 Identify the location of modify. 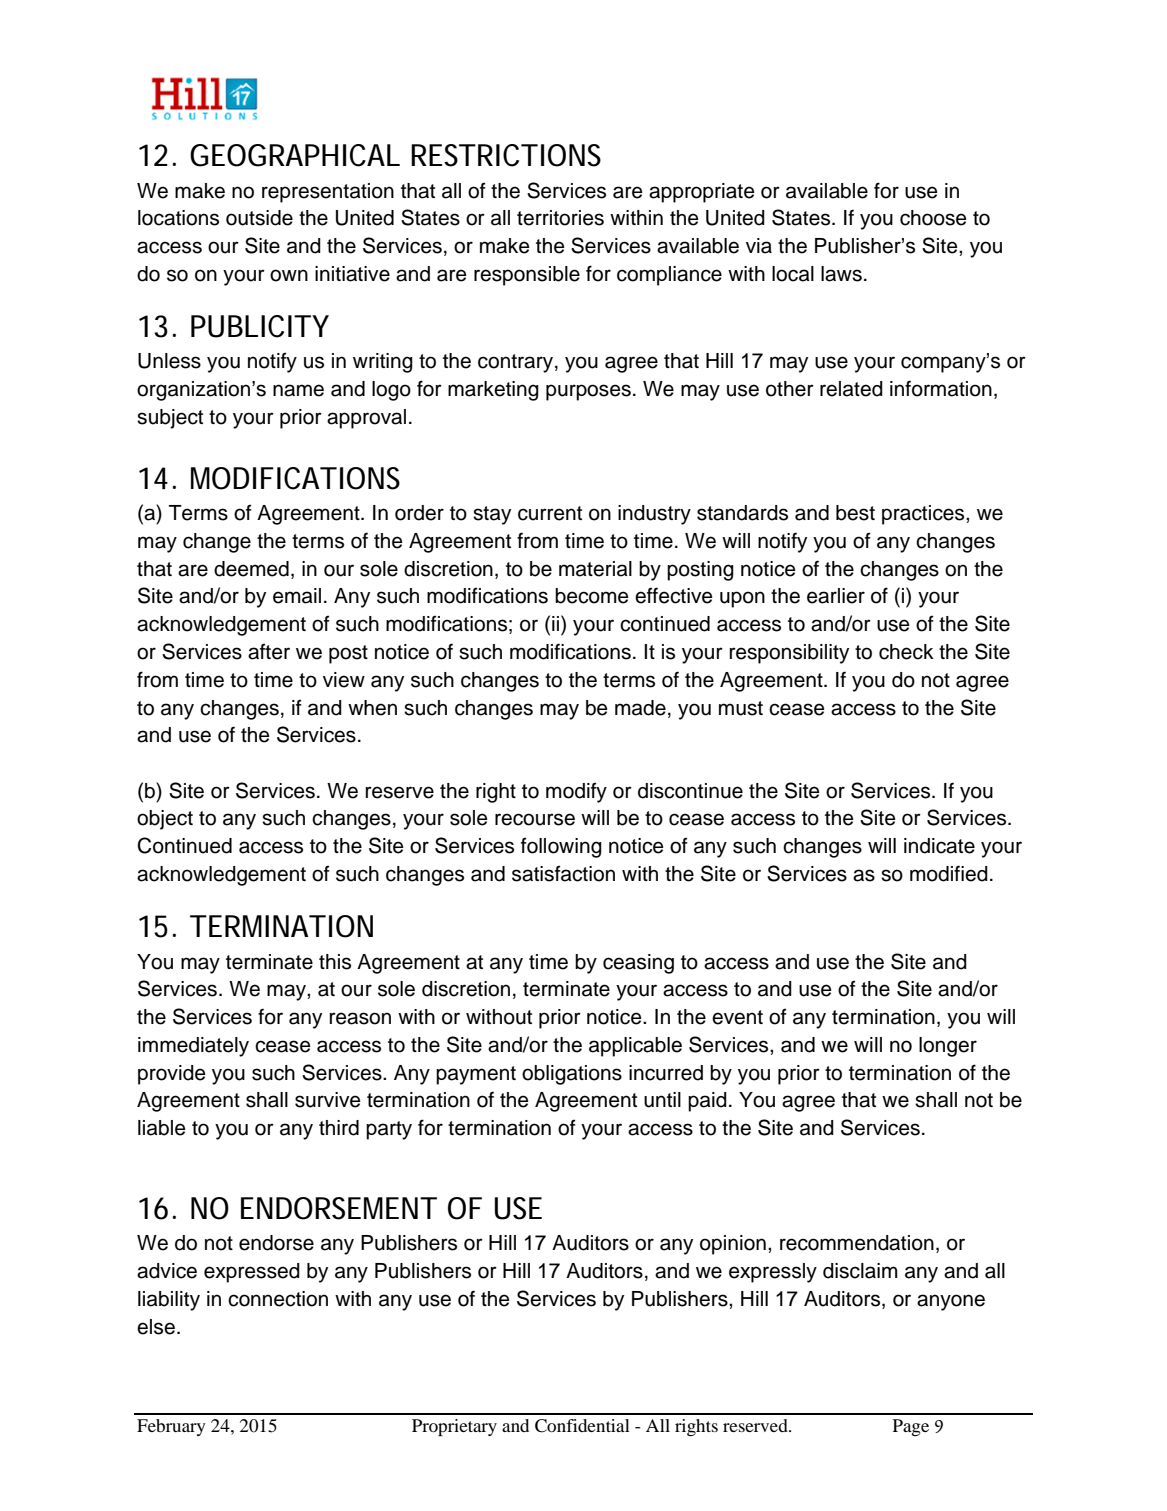
(576, 792).
